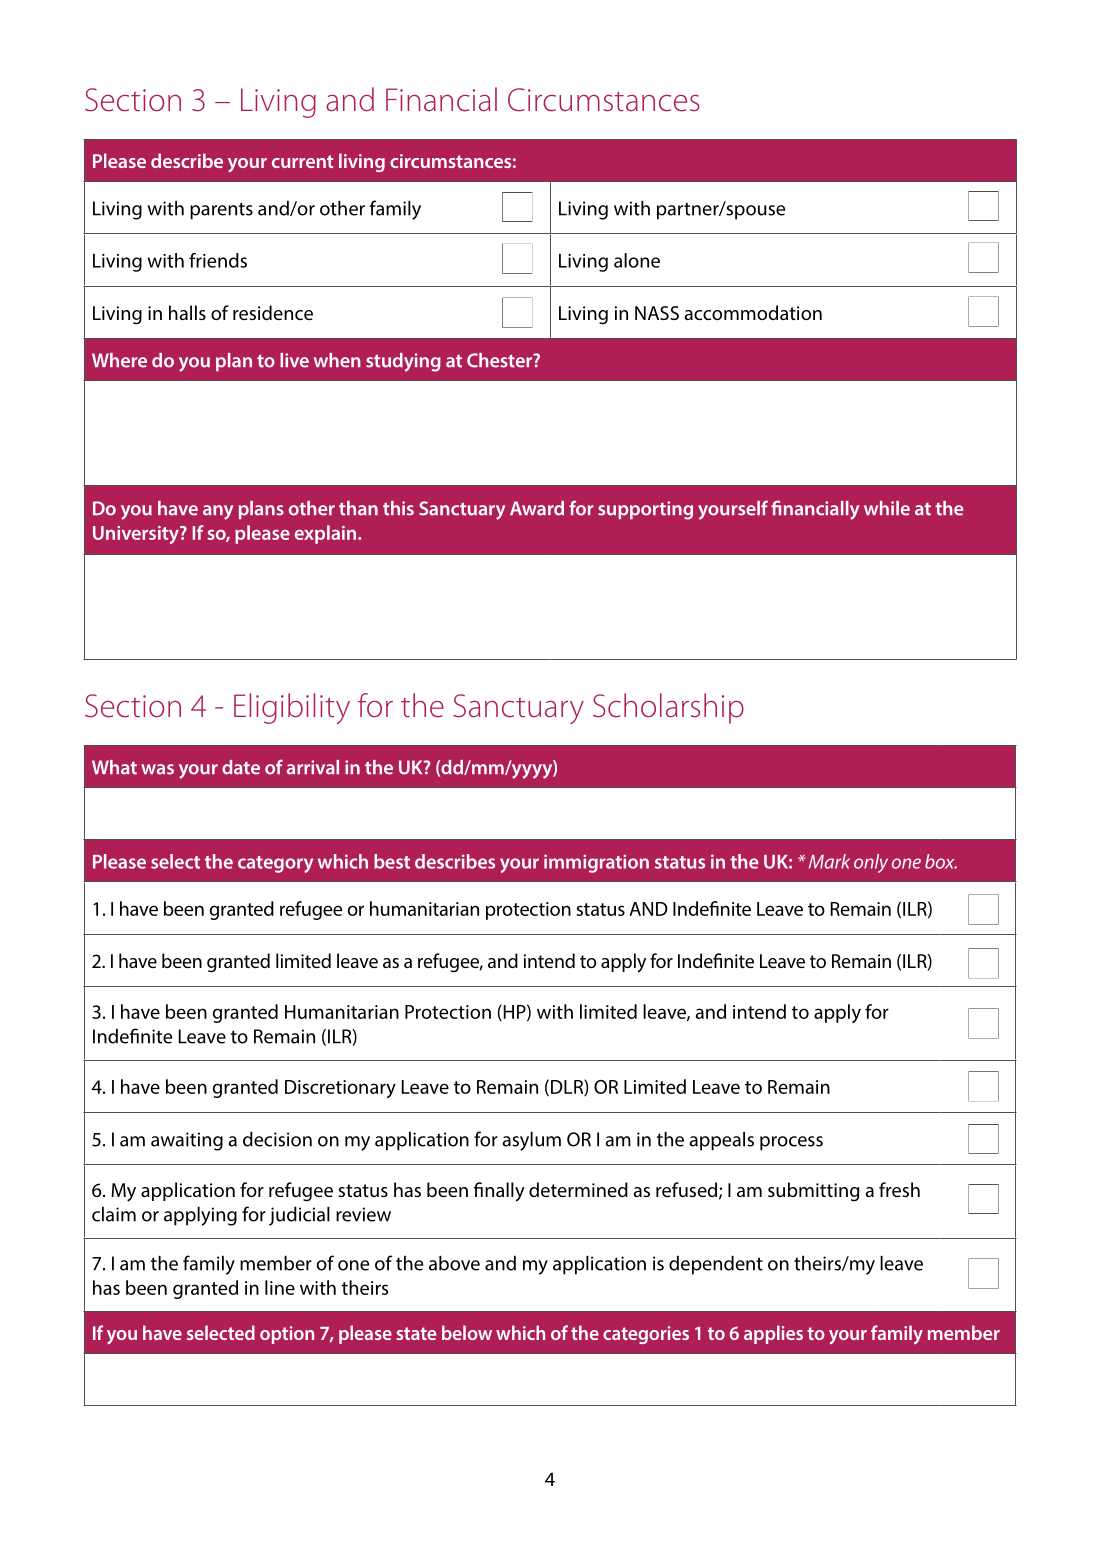 This screenshot has width=1100, height=1556. I want to click on date, so click(241, 767).
